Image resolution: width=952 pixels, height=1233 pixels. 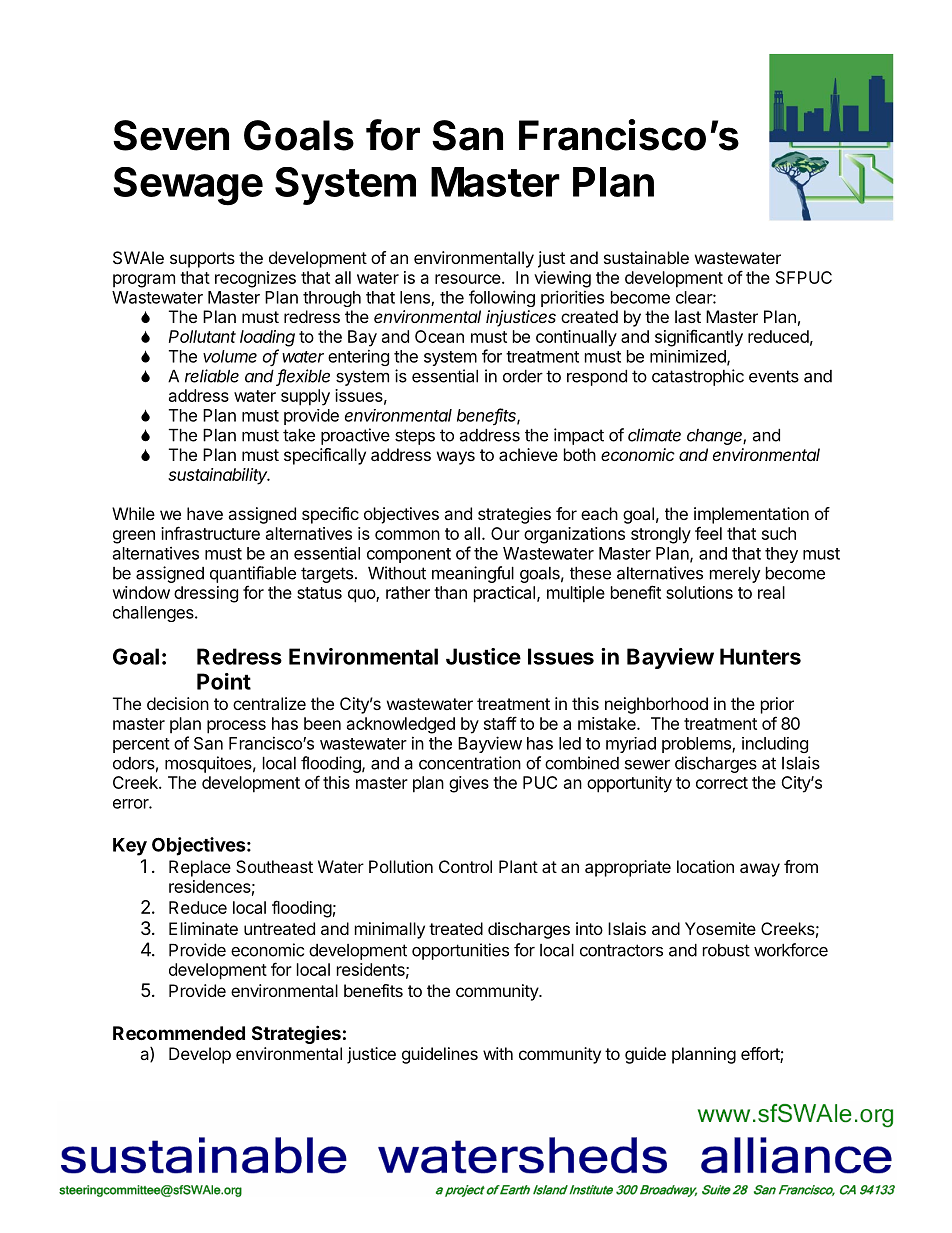 What do you see at coordinates (188, 186) in the screenshot?
I see `Sewage` at bounding box center [188, 186].
